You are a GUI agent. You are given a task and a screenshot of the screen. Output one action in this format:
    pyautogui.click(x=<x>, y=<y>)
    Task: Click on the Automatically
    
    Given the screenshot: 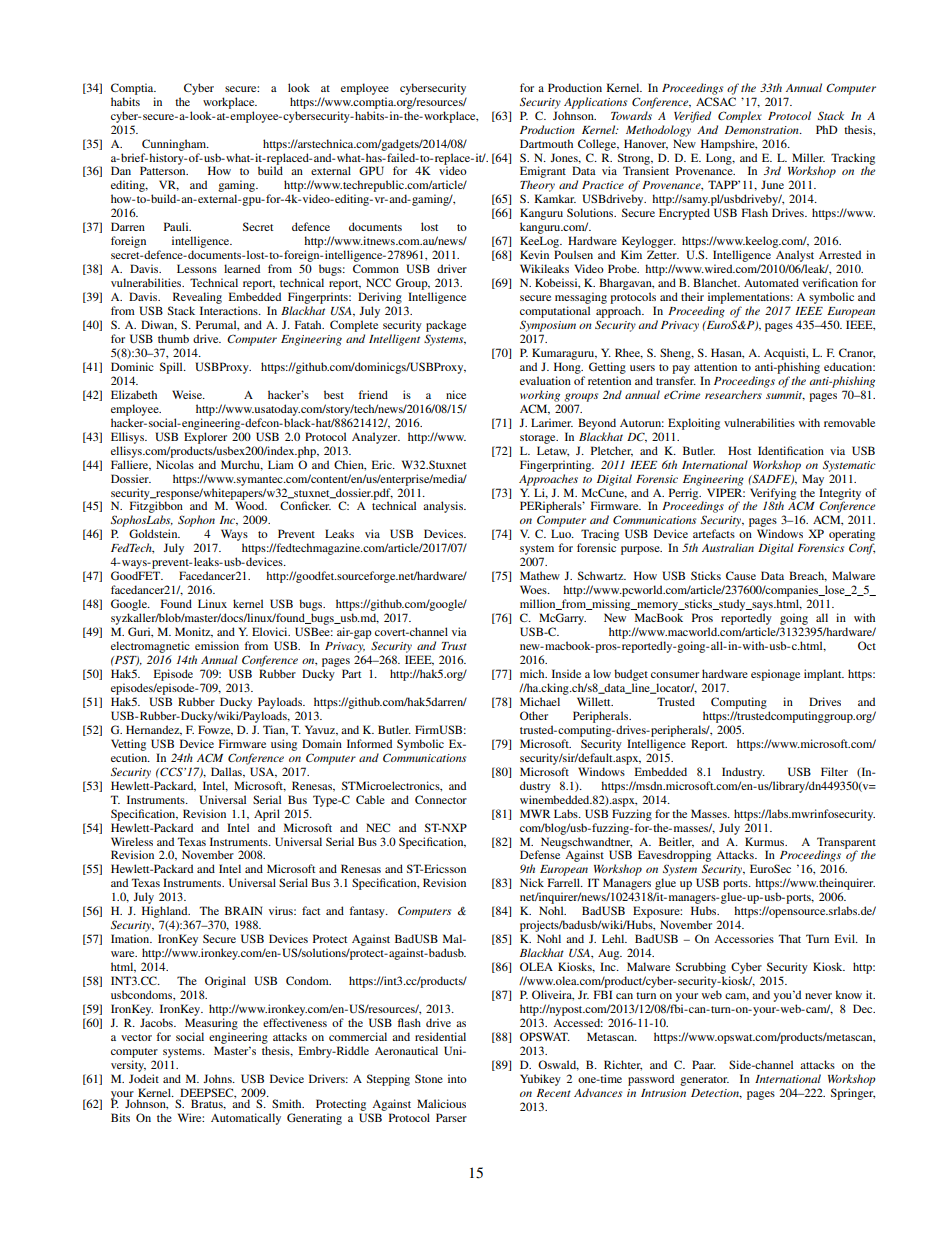 What is the action you would take?
    pyautogui.click(x=246, y=1119)
